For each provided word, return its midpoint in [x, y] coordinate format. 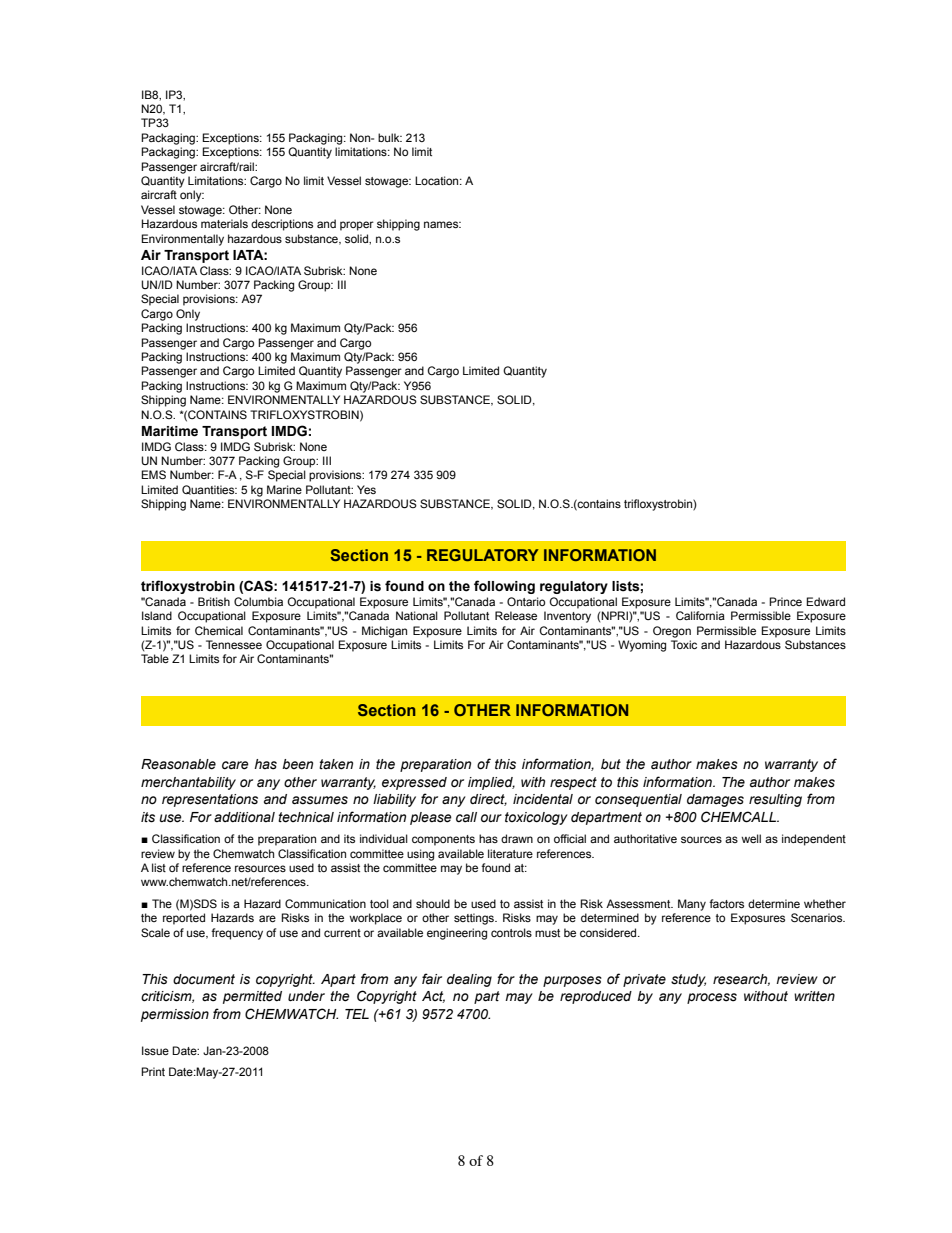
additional [244, 817]
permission [175, 1015]
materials [224, 223]
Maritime [170, 431]
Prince [785, 601]
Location [438, 180]
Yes [366, 489]
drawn [517, 838]
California [700, 615]
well [751, 838]
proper [357, 226]
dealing [469, 980]
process [712, 998]
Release [516, 615]
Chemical [219, 630]
